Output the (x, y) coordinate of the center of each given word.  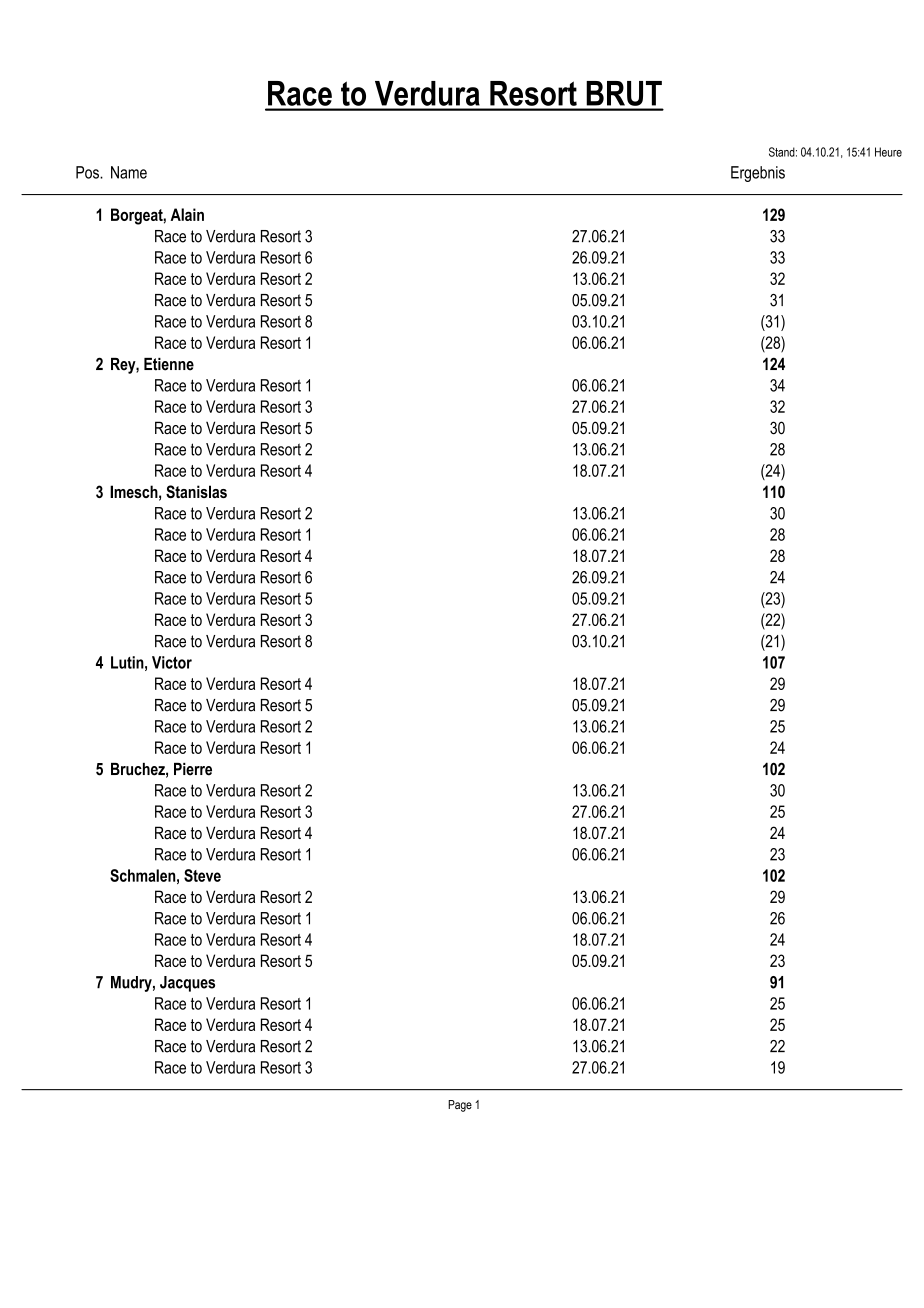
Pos (88, 172)
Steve (202, 875)
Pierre (193, 769)
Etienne (169, 364)
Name (129, 172)
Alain (187, 214)
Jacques (187, 984)
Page (460, 1106)
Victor (172, 662)
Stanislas (196, 491)
